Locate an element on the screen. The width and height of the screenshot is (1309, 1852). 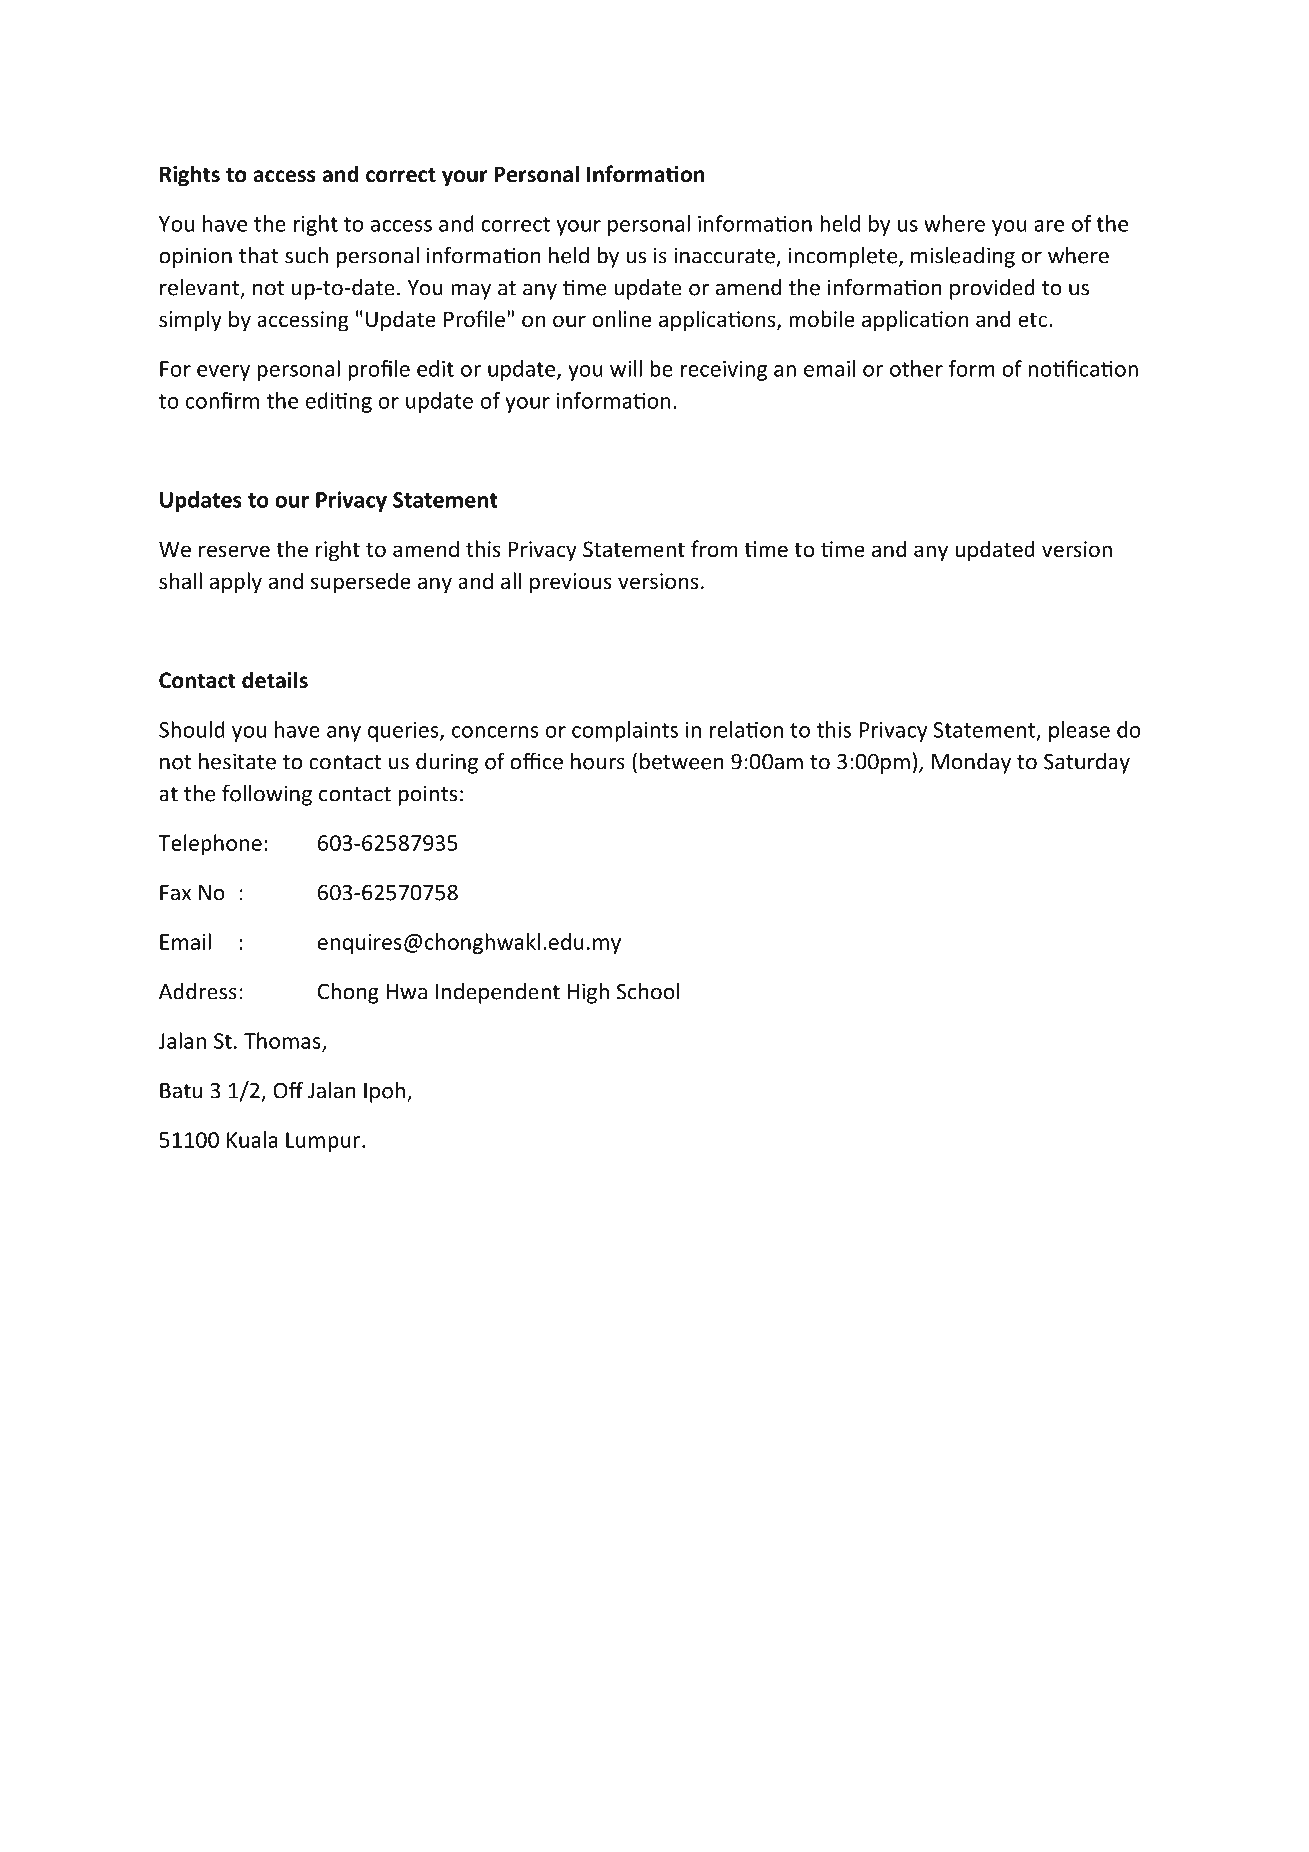
Address is located at coordinates (198, 991).
